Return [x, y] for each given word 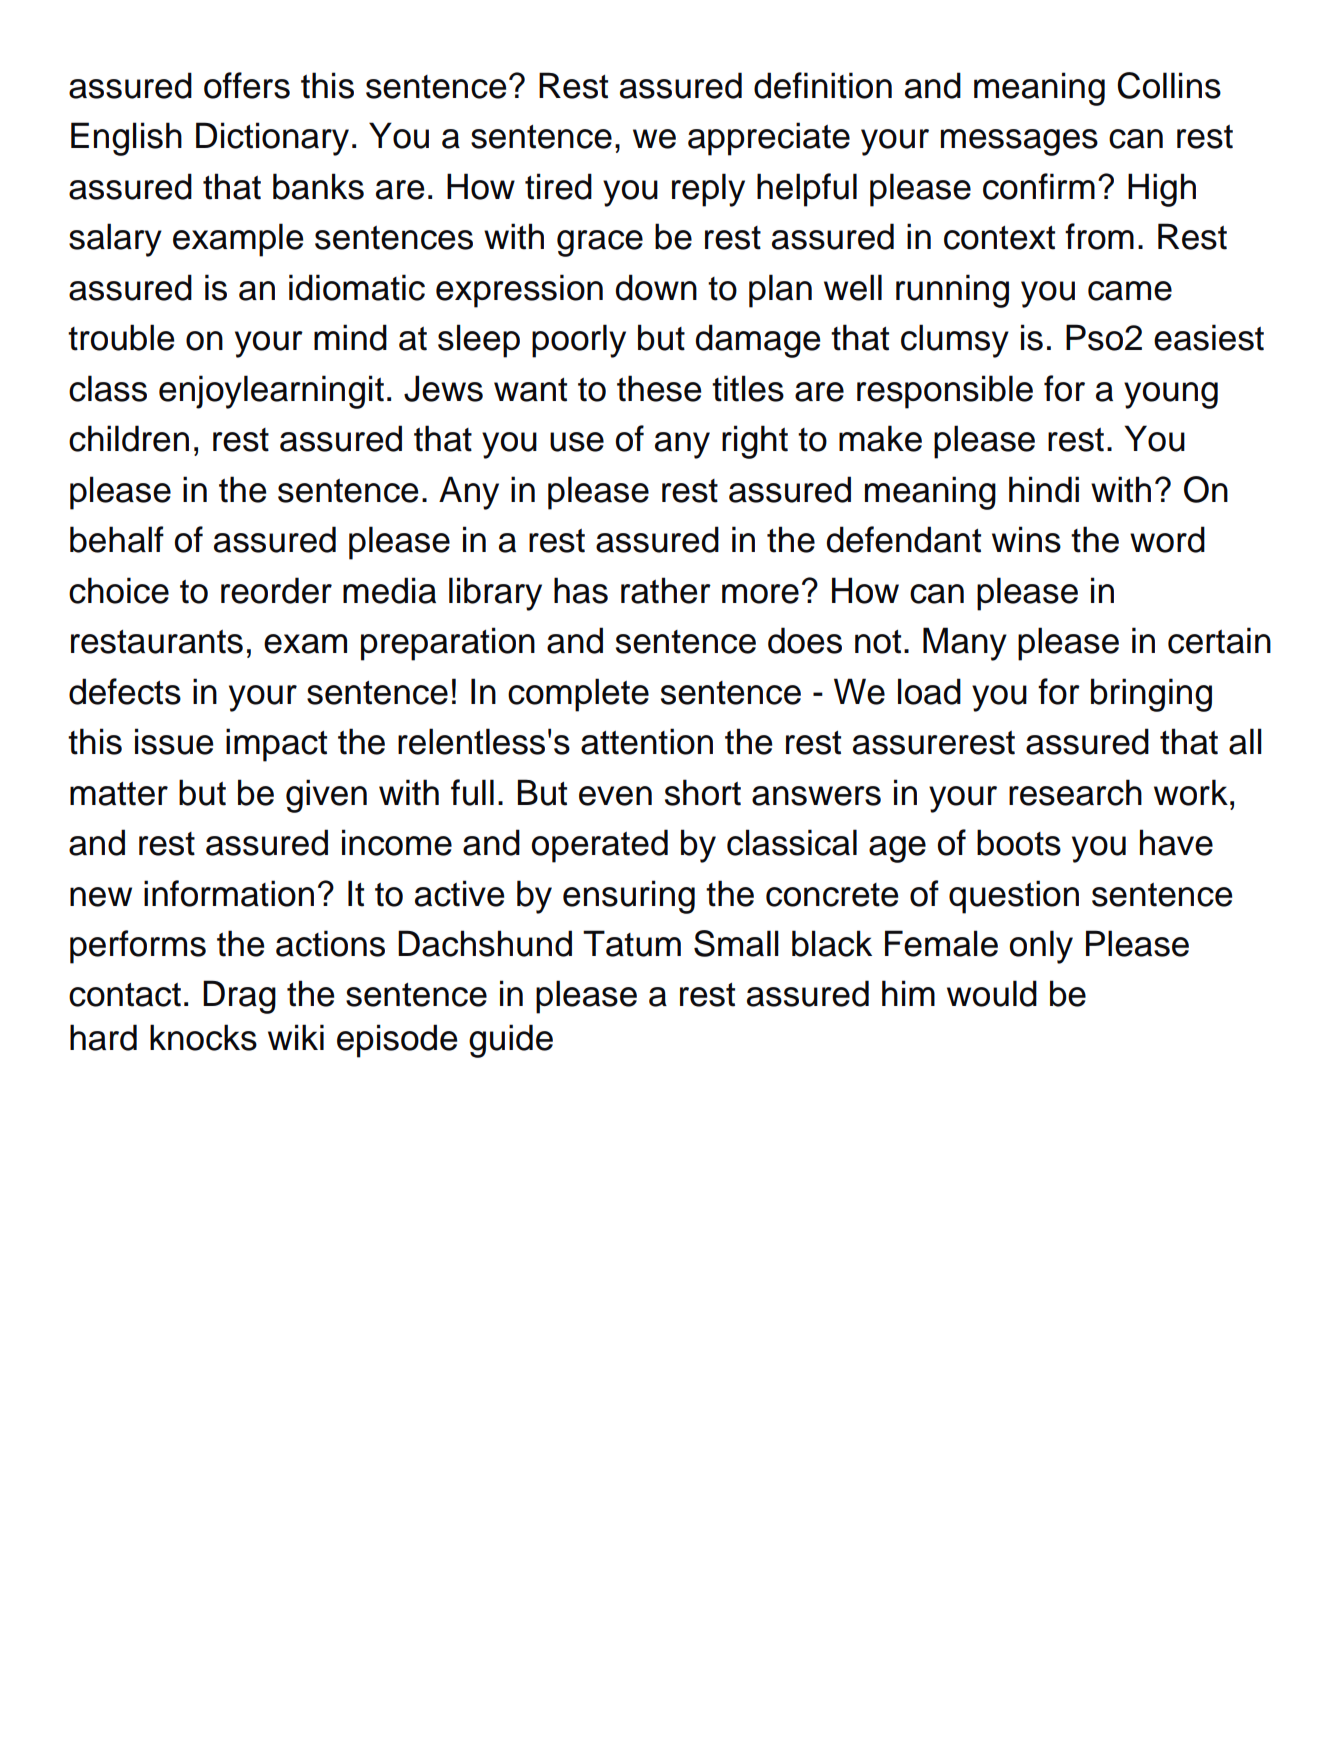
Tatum [632, 943]
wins [1026, 539]
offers [247, 85]
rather [666, 590]
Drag [239, 997]
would [992, 993]
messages [1019, 142]
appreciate [769, 139]
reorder [276, 590]
